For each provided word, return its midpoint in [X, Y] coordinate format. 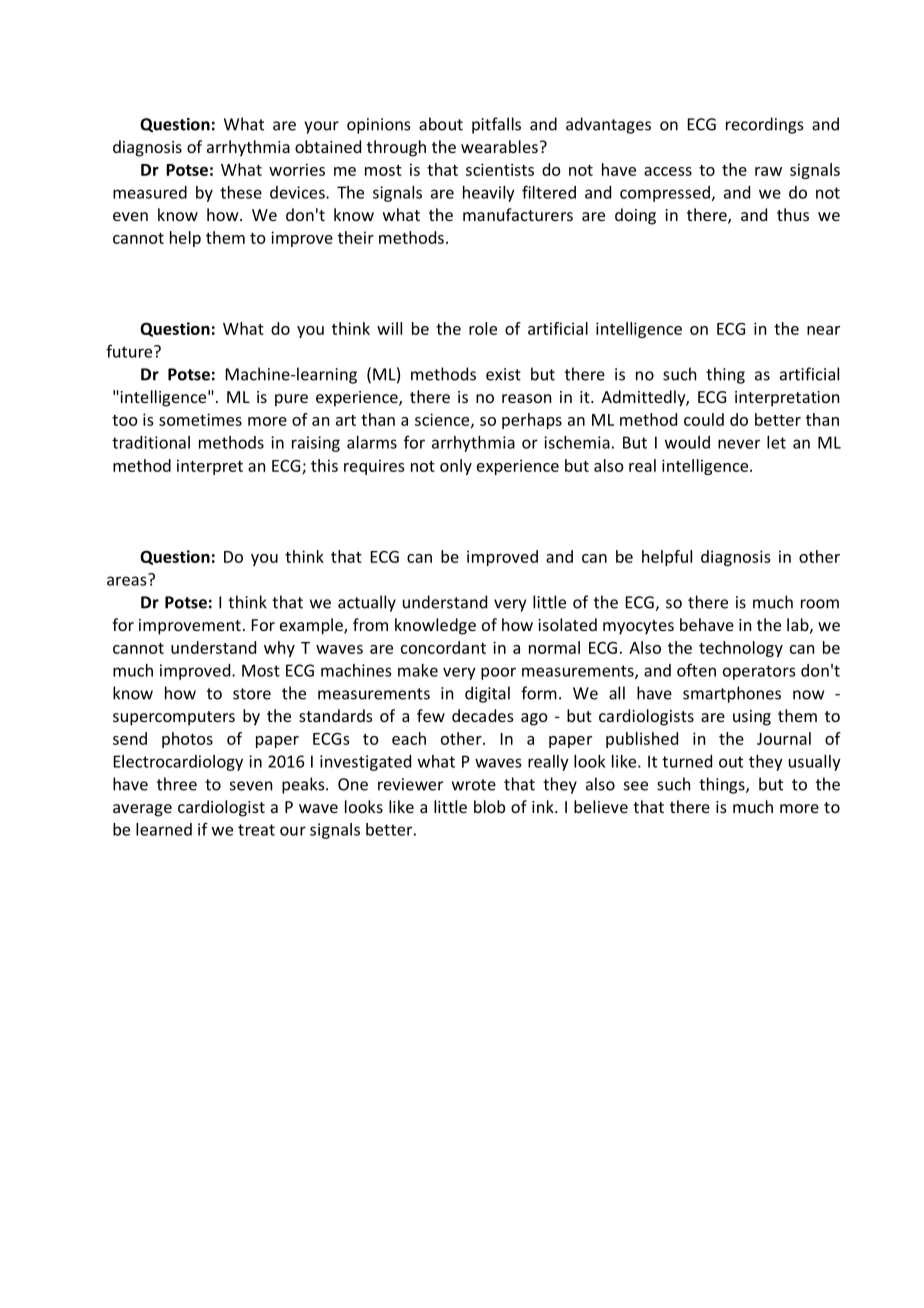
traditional [151, 442]
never [739, 444]
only [456, 467]
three [177, 784]
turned [687, 761]
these [241, 192]
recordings [765, 125]
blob [489, 806]
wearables [499, 146]
